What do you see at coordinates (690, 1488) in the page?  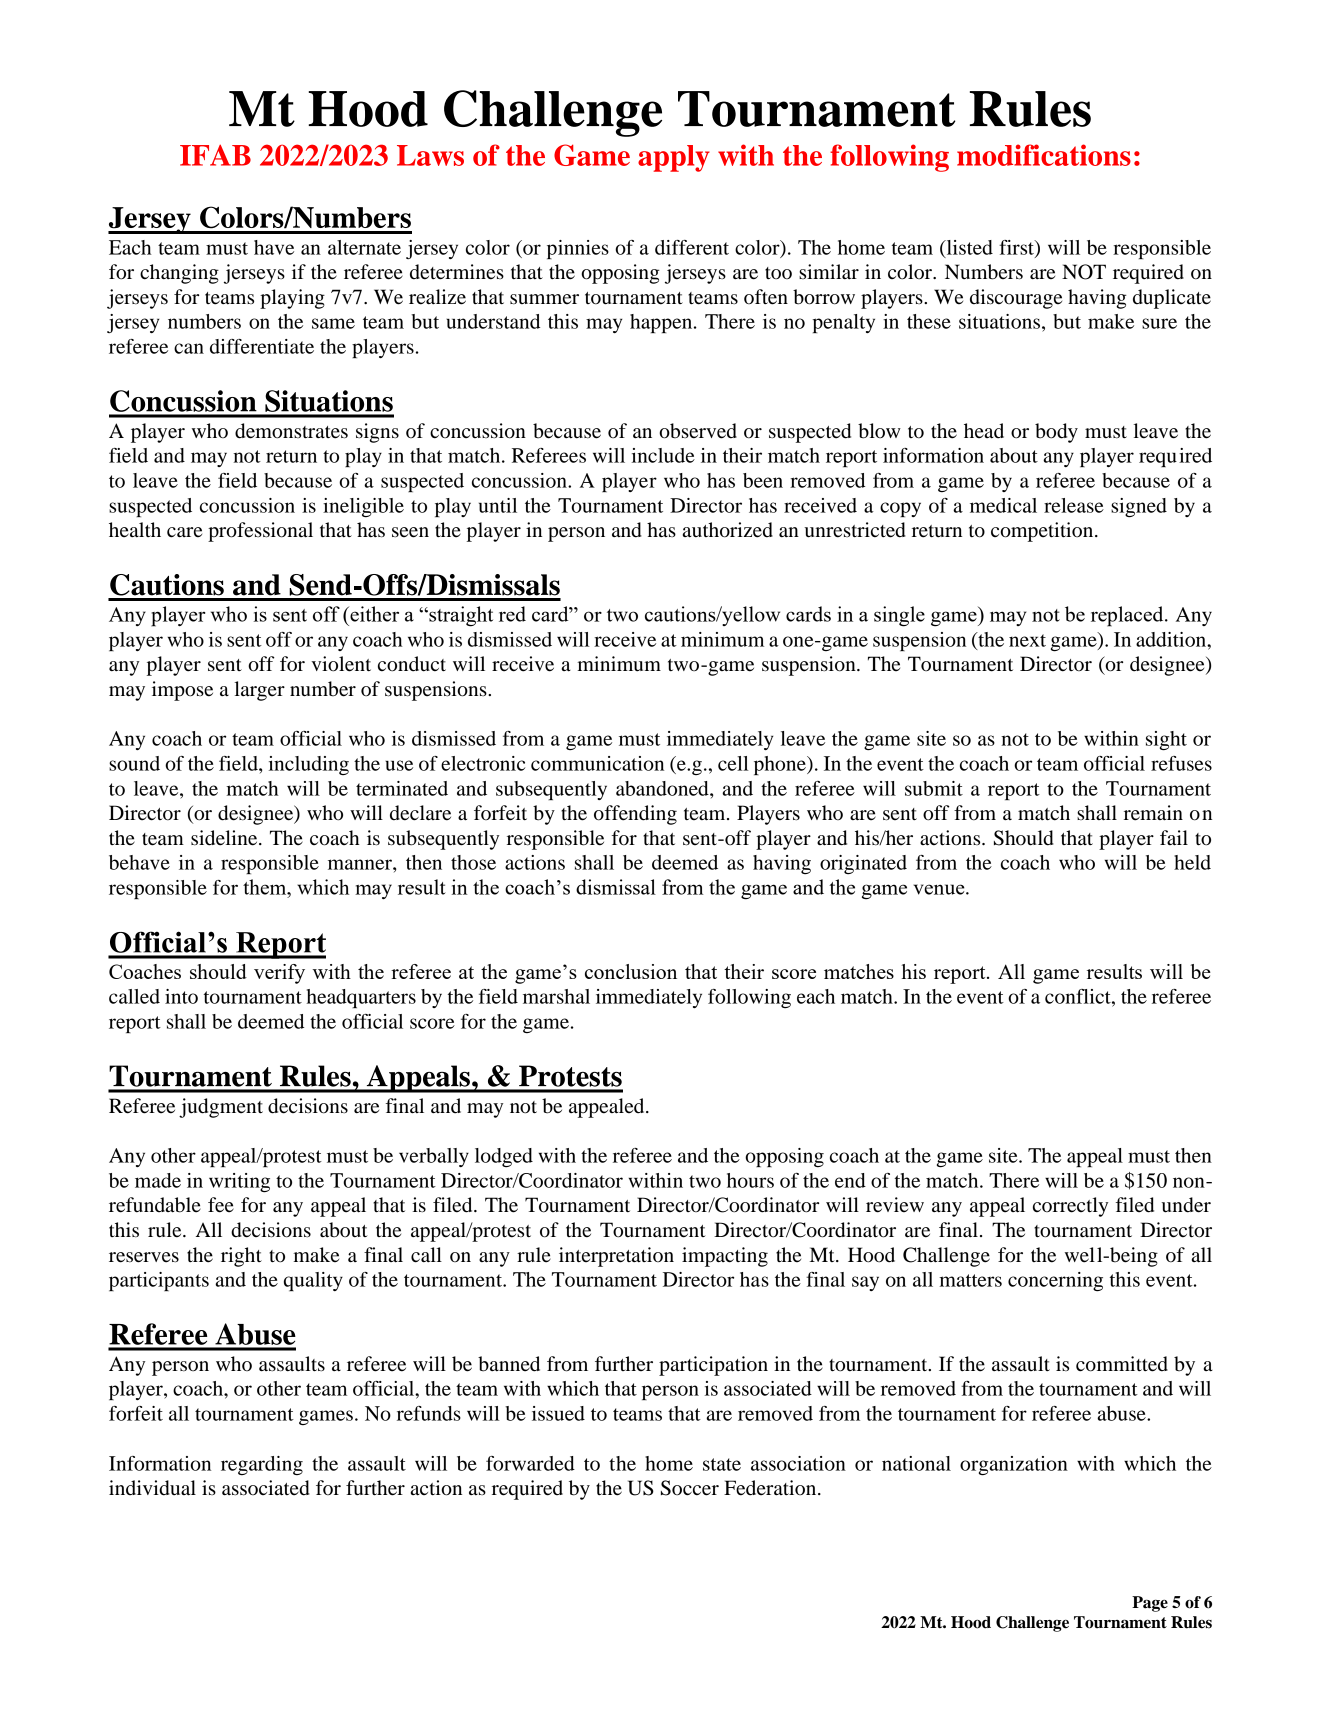 I see `Soccer` at bounding box center [690, 1488].
